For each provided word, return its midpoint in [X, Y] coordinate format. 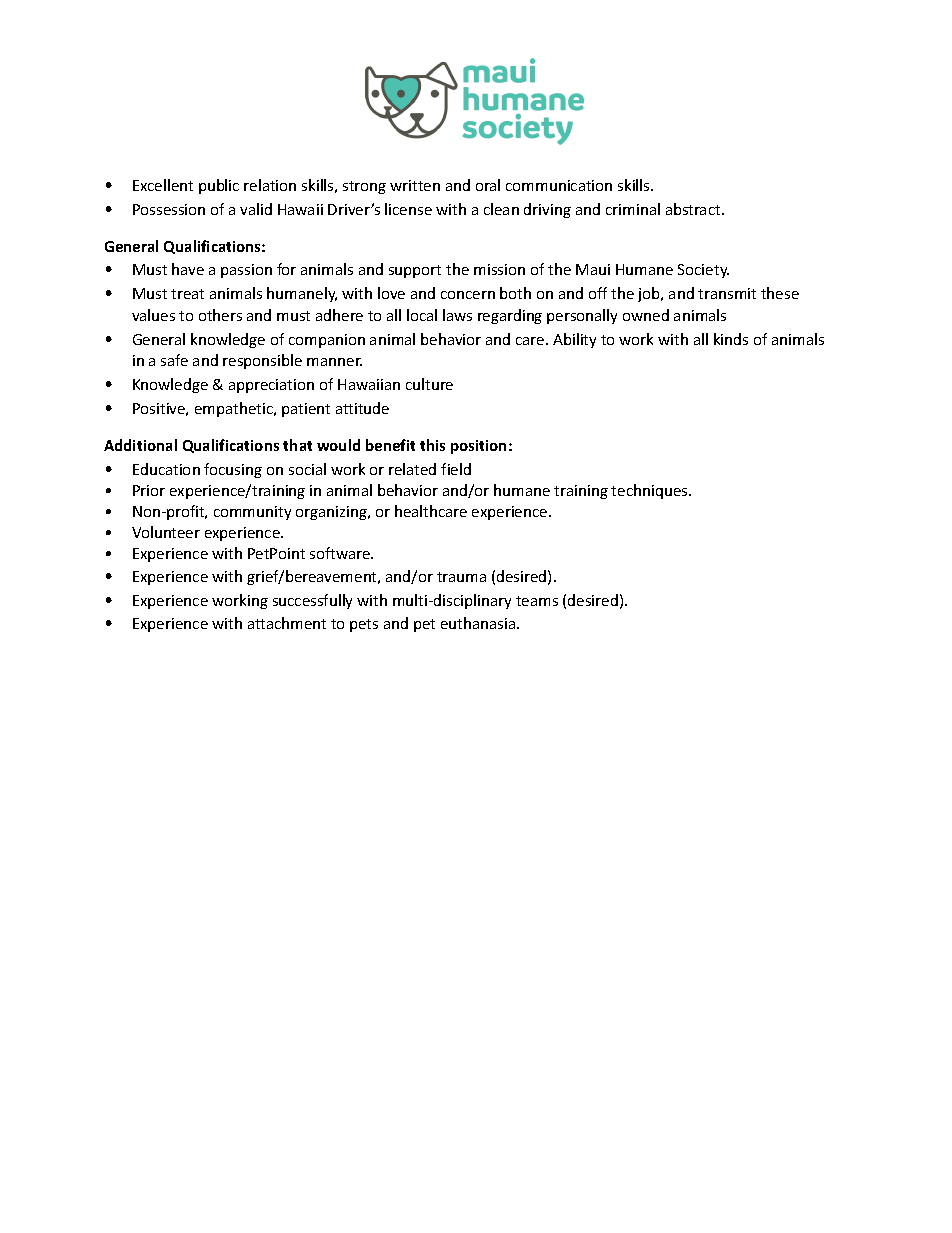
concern [468, 295]
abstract [694, 209]
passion [246, 271]
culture [429, 384]
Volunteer [166, 532]
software [341, 553]
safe [174, 360]
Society [703, 271]
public [219, 186]
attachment [287, 623]
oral [488, 185]
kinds [731, 339]
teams [537, 601]
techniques [650, 491]
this [432, 445]
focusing [233, 470]
